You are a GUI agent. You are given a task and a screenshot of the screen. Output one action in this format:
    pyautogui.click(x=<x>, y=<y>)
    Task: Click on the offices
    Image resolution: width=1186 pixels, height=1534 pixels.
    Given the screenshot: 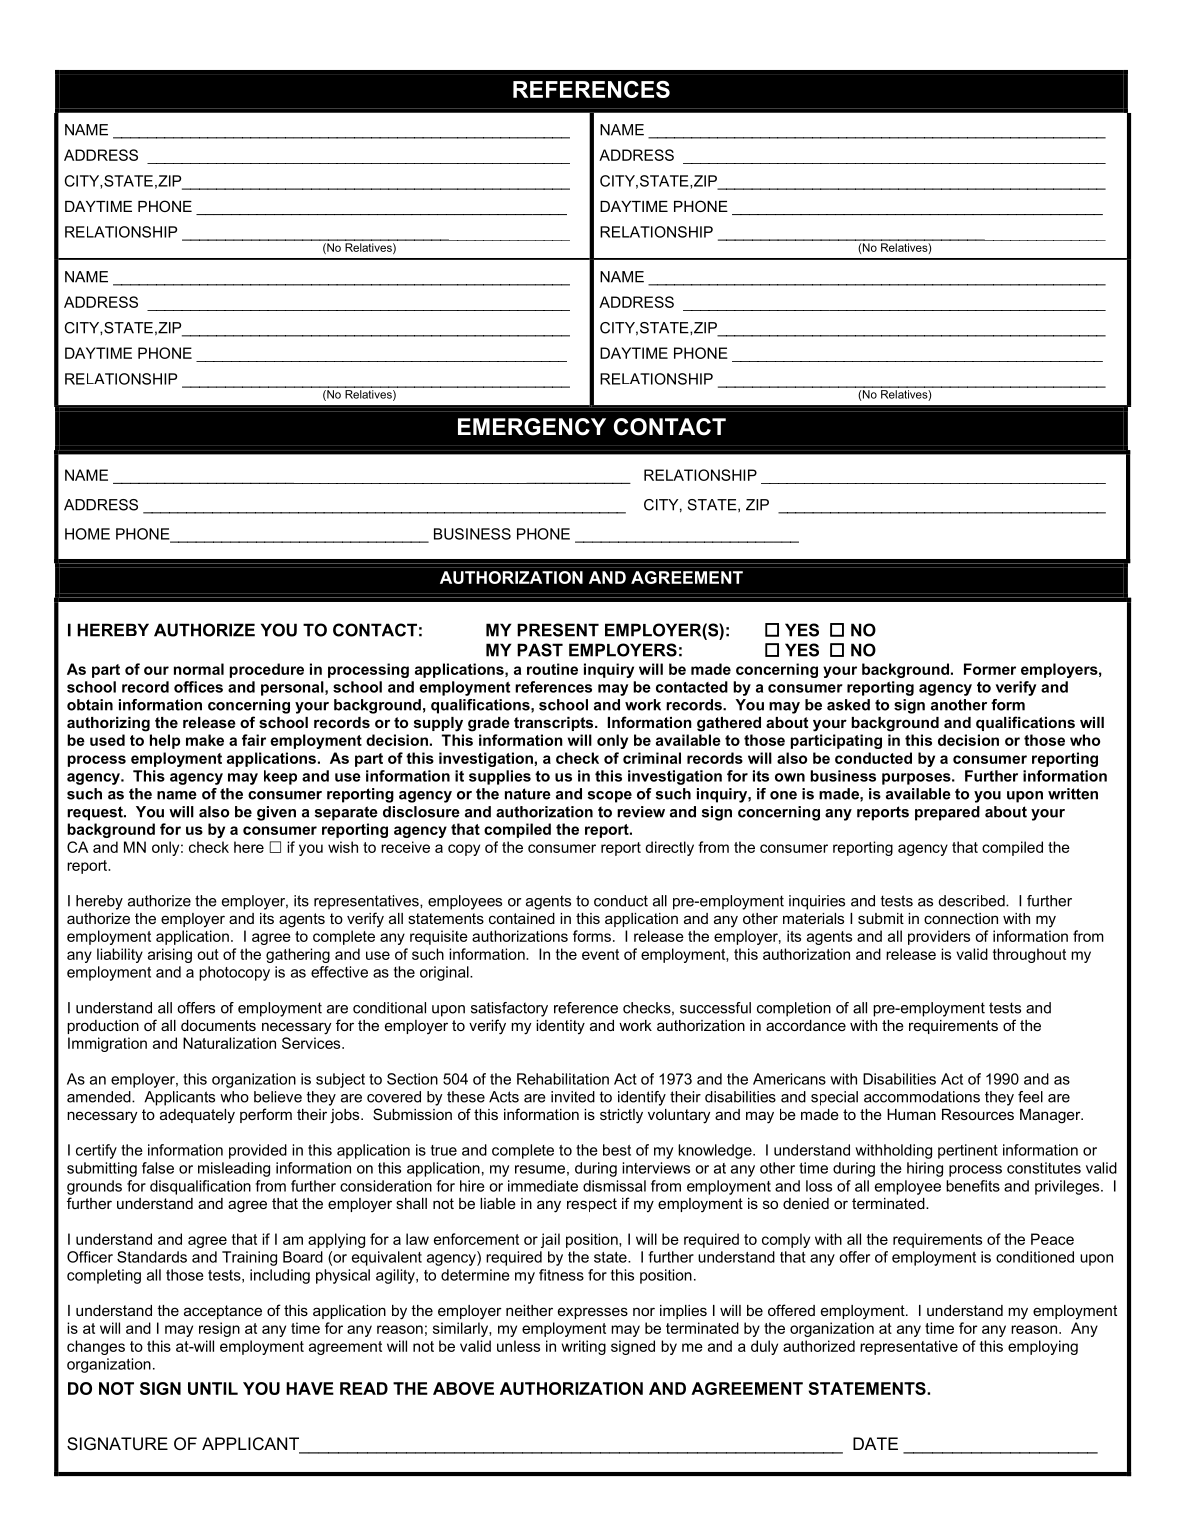 What is the action you would take?
    pyautogui.click(x=198, y=687)
